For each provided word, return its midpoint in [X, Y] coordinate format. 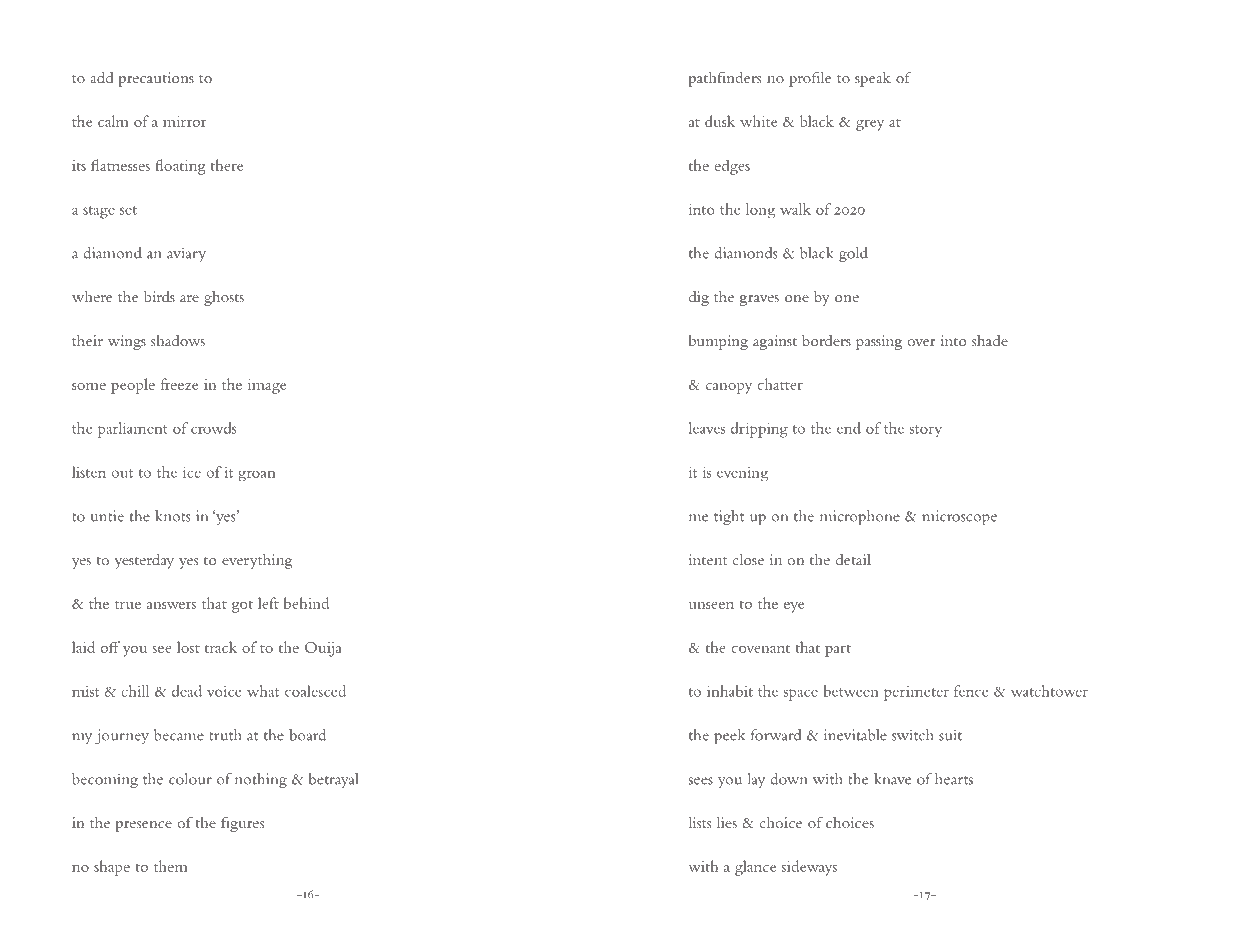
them [171, 866]
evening [742, 474]
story [926, 431]
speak [873, 79]
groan [256, 475]
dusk [720, 121]
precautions [156, 79]
